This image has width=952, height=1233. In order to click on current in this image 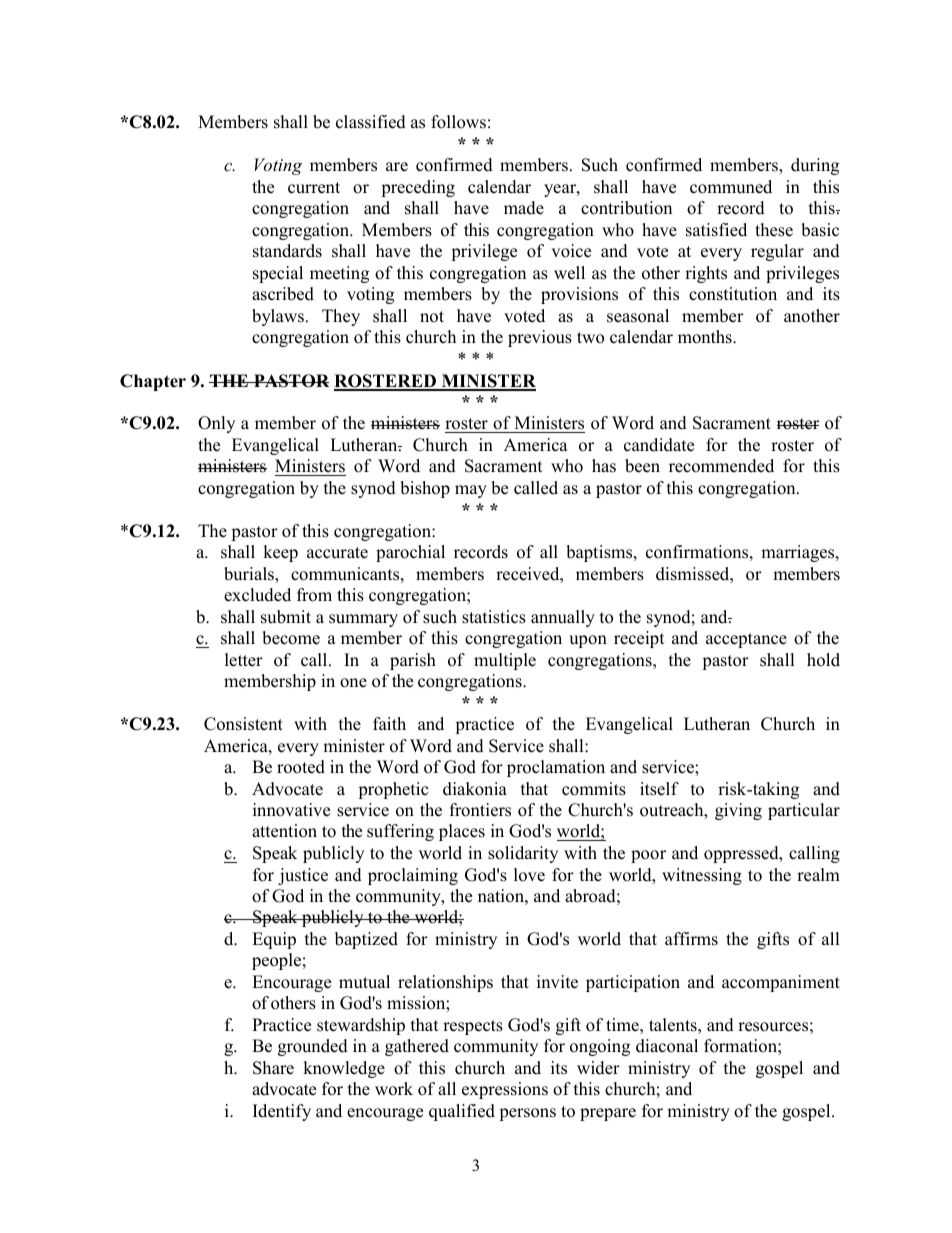, I will do `click(314, 188)`.
